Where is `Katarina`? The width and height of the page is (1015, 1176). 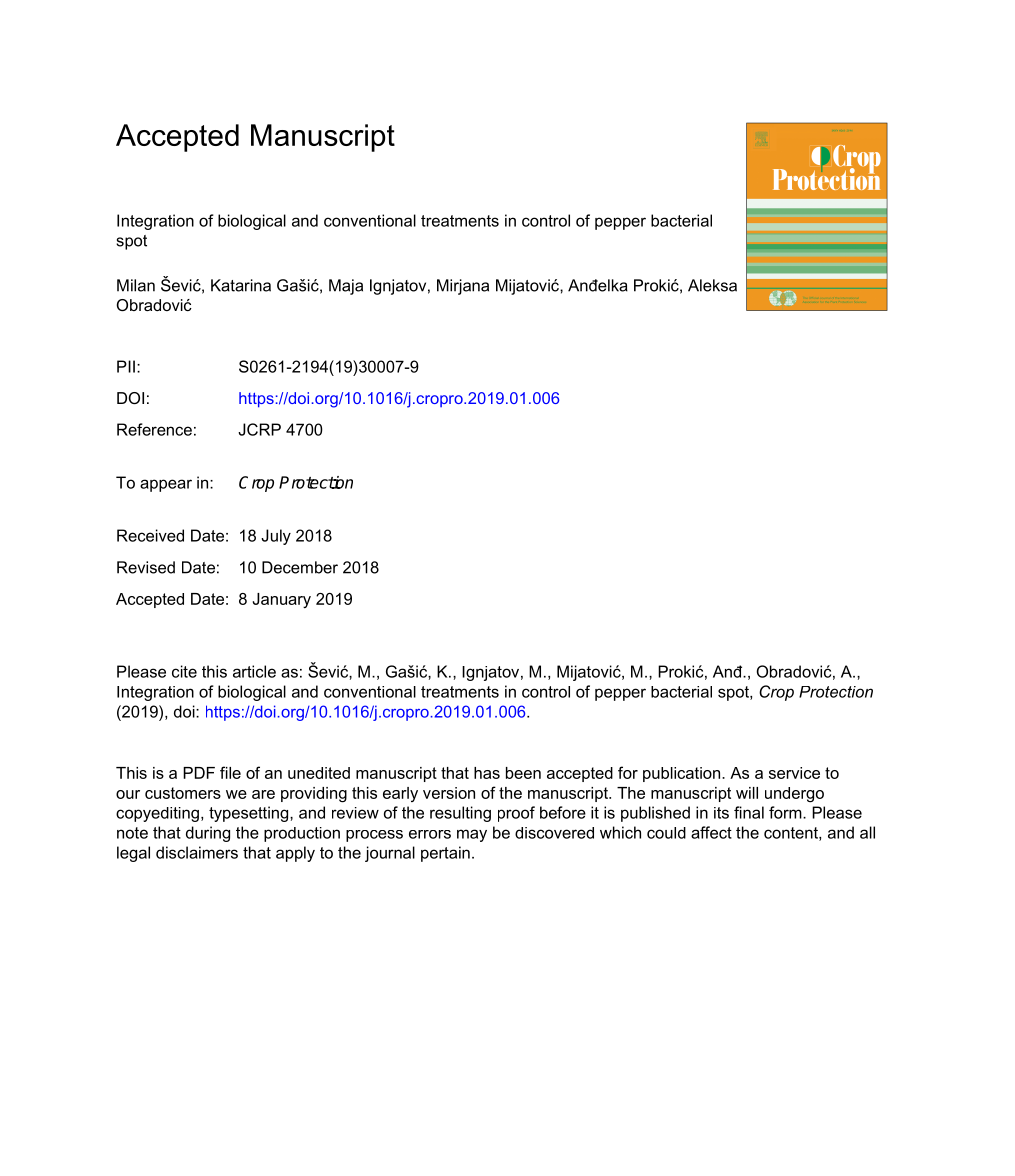 Katarina is located at coordinates (241, 285).
